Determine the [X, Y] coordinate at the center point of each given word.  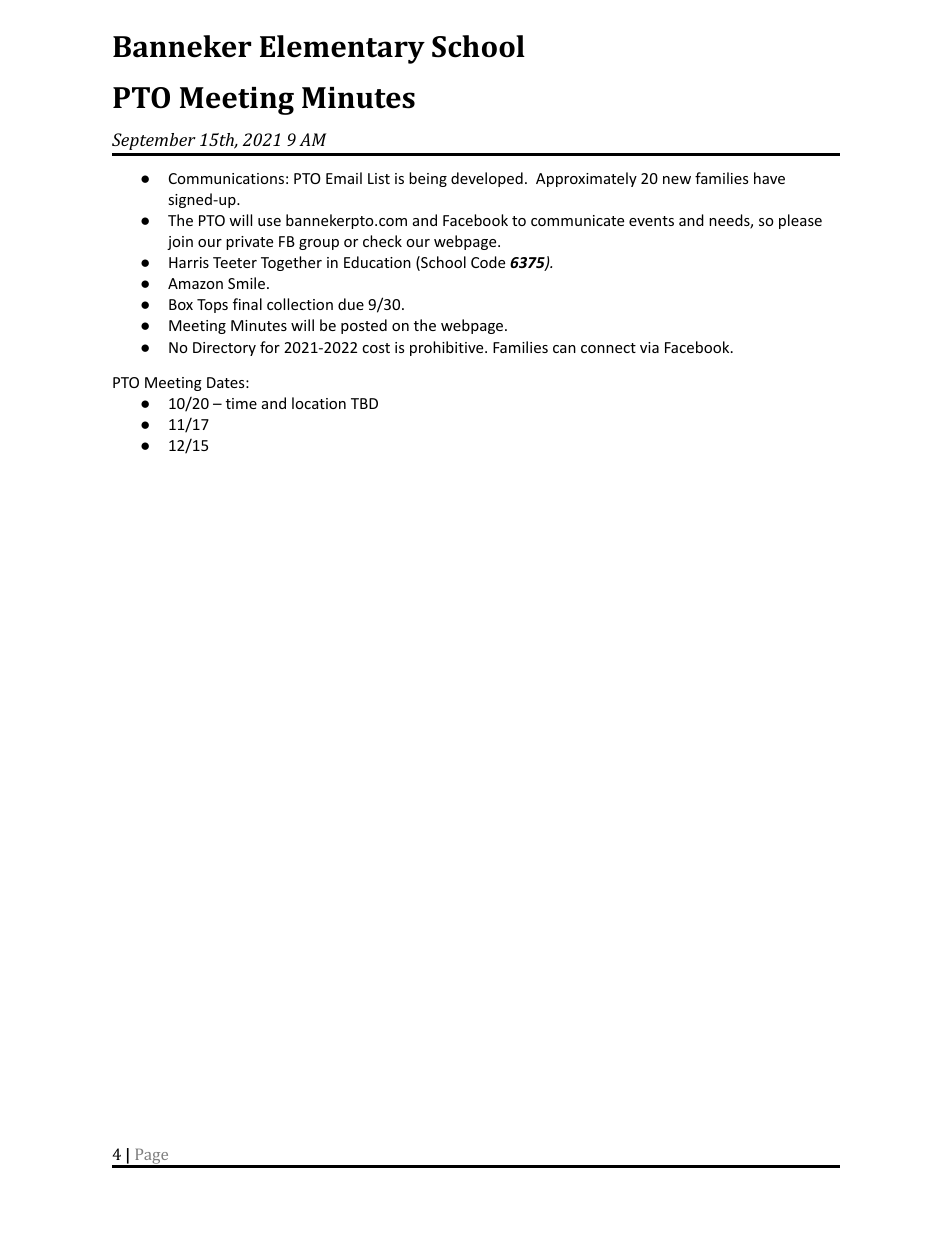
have [769, 178]
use [269, 222]
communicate [577, 220]
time [241, 403]
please [800, 221]
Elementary [342, 49]
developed [487, 179]
